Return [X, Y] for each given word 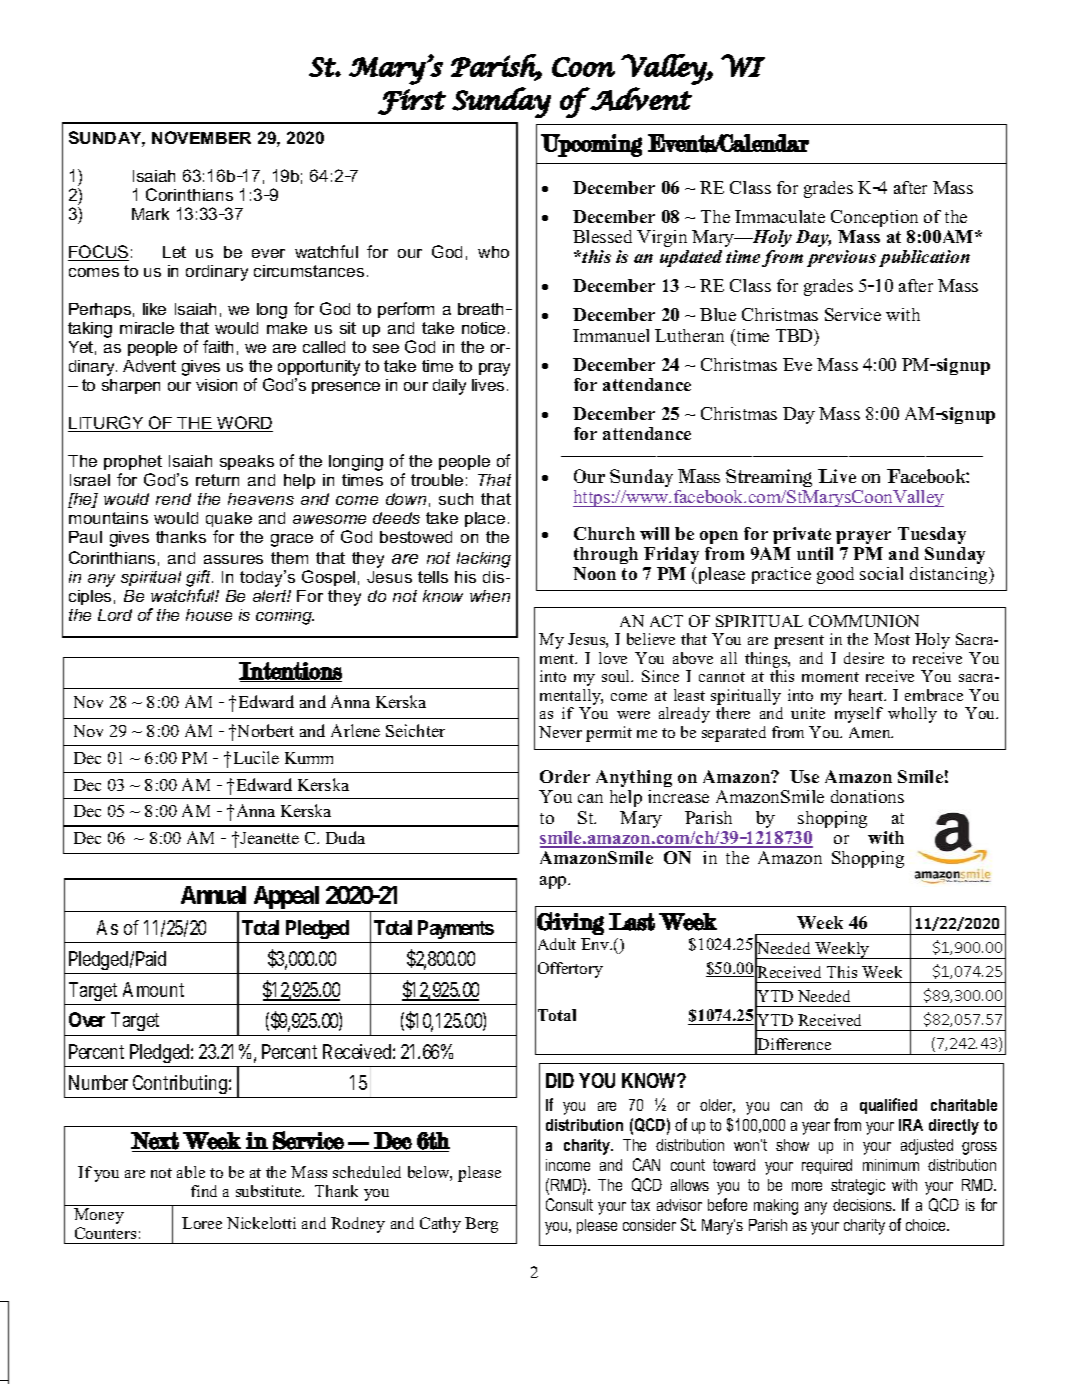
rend [173, 499]
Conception [874, 218]
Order [565, 776]
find [204, 1191]
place [485, 519]
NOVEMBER [201, 137]
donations [867, 796]
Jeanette [268, 838]
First [412, 102]
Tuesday [932, 535]
